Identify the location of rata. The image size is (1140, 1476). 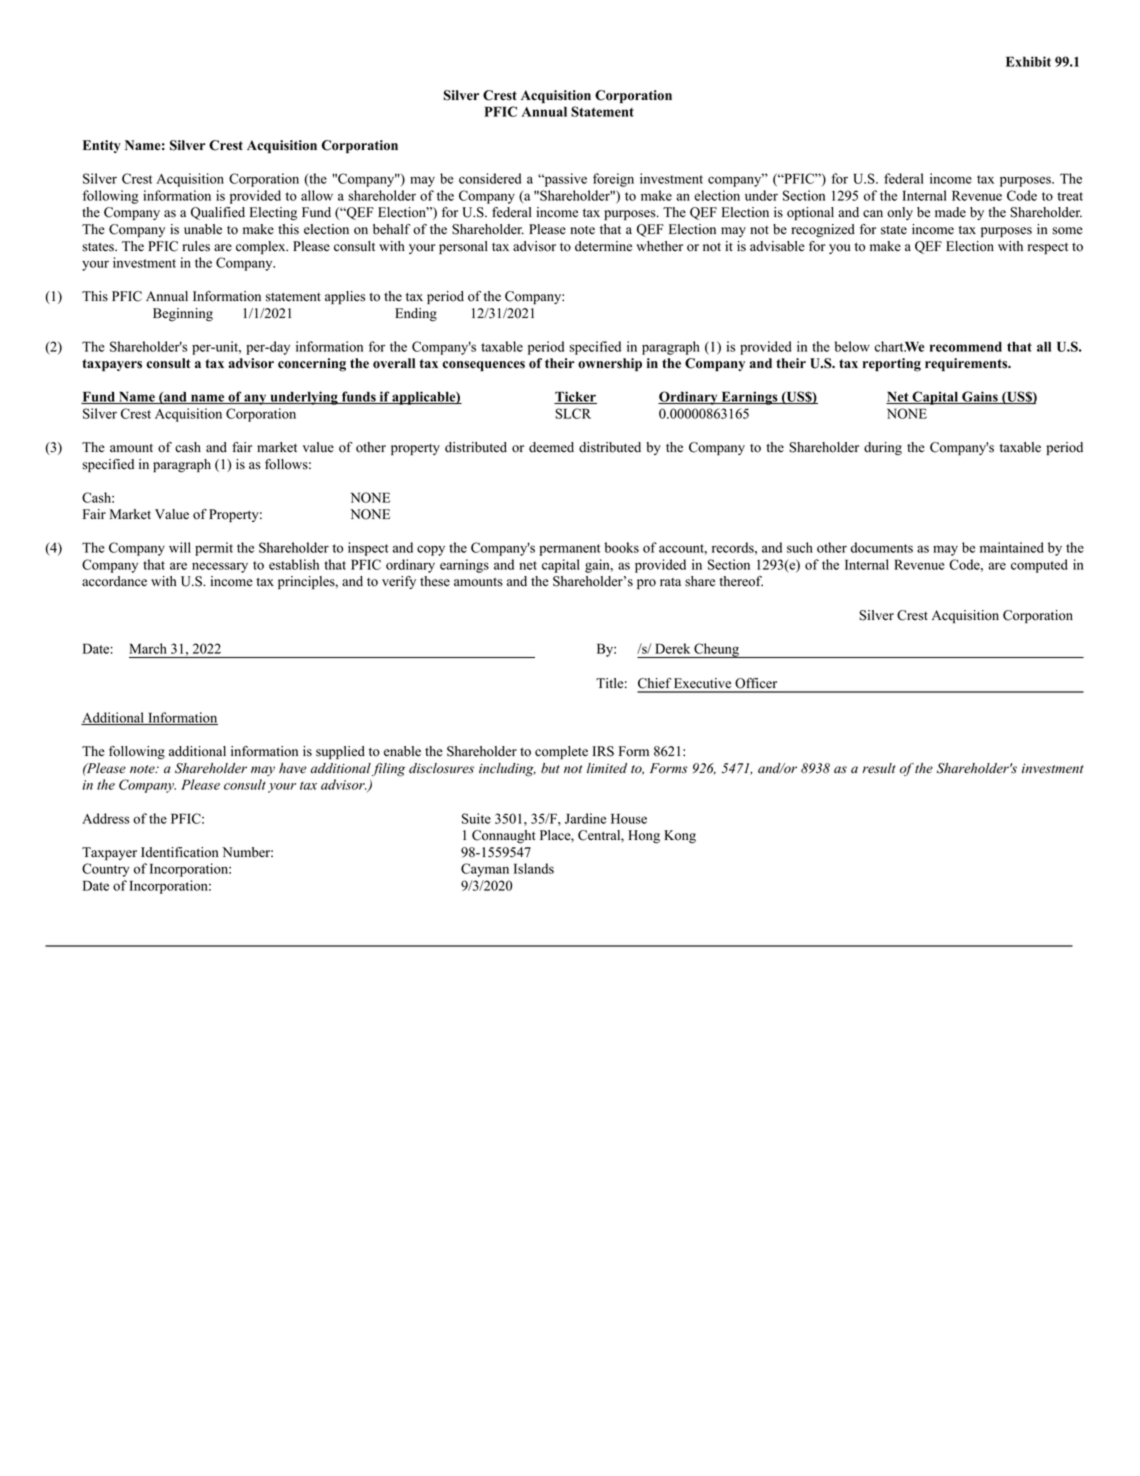
(670, 582).
